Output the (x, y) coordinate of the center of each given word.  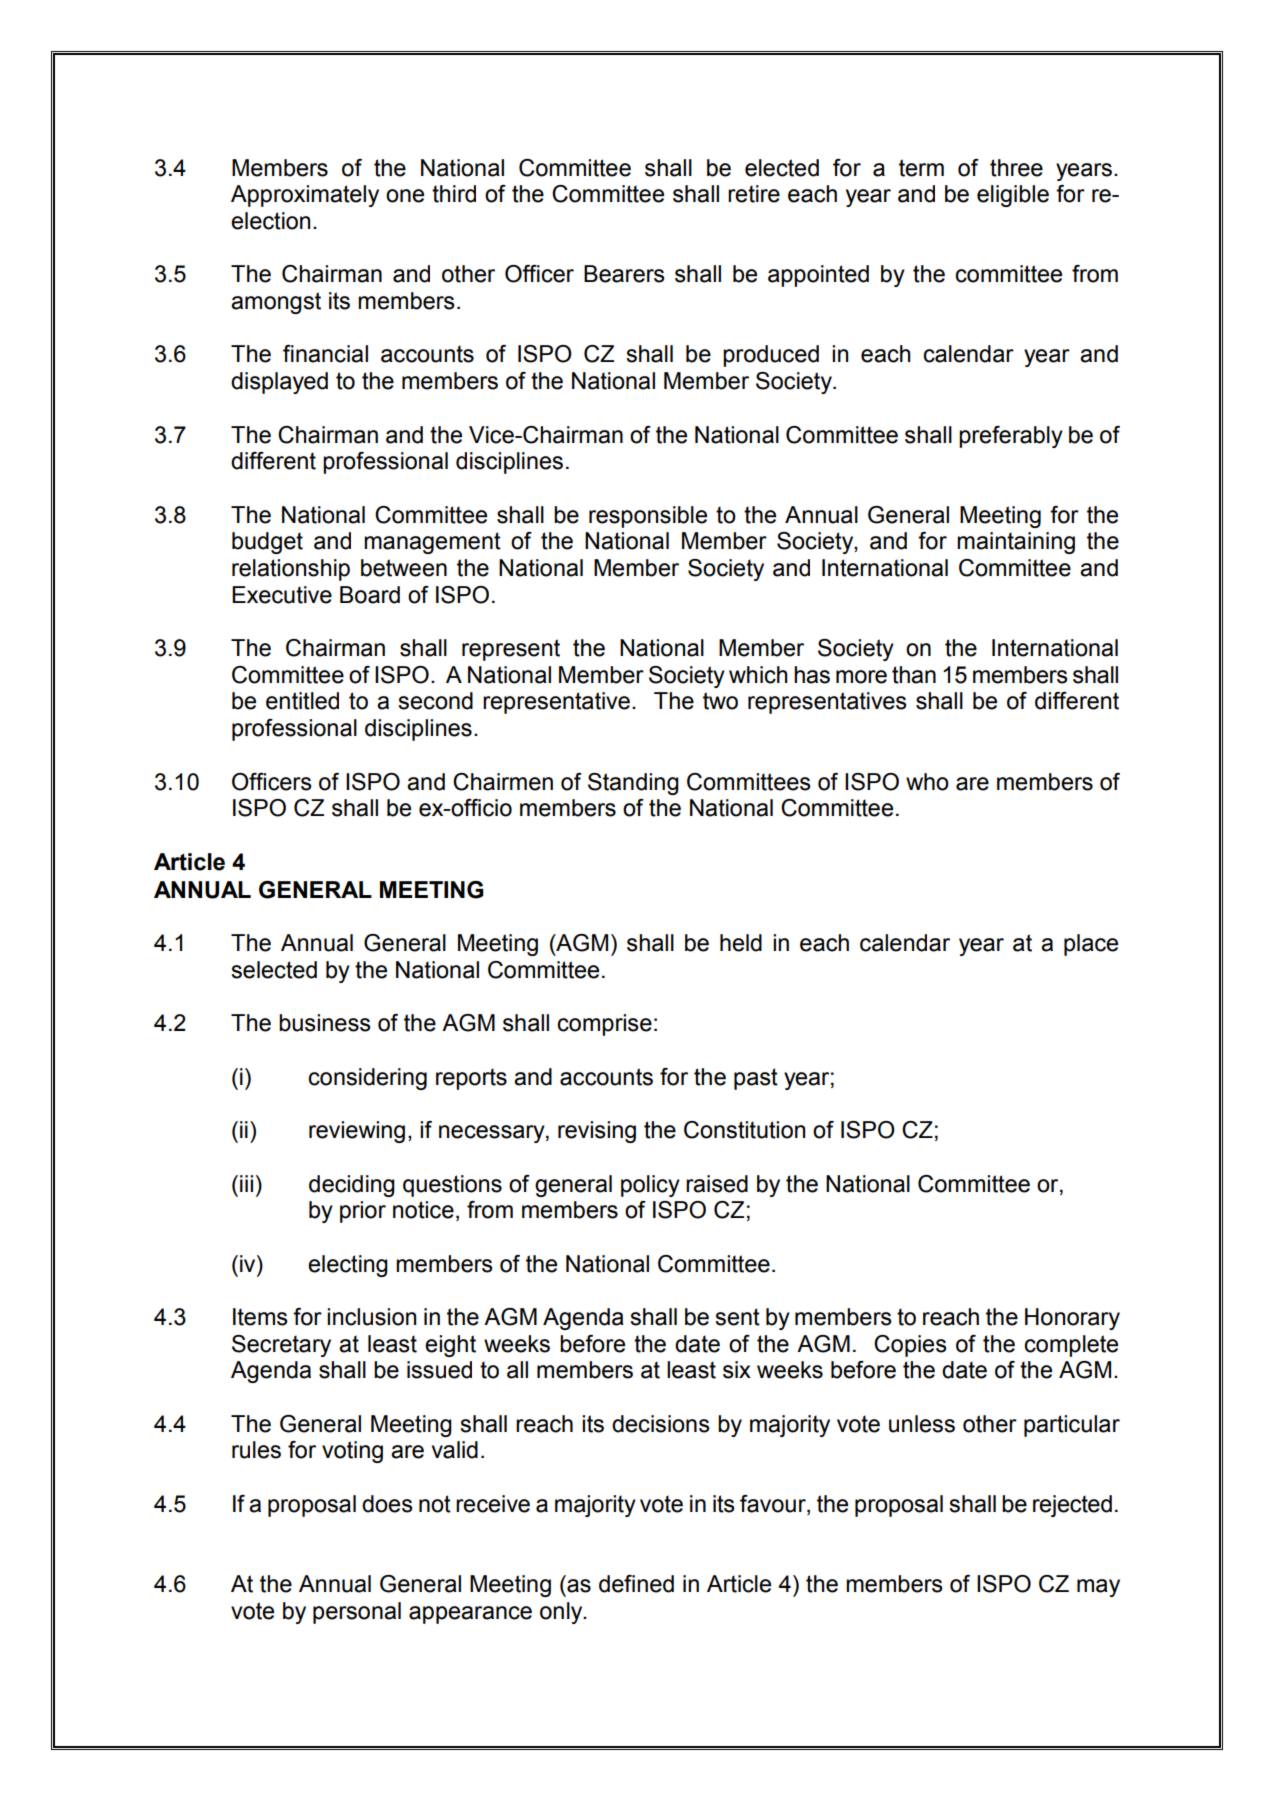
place (1091, 945)
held (741, 943)
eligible (1013, 196)
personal (357, 1613)
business (325, 1023)
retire (754, 194)
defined (636, 1584)
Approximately (305, 196)
